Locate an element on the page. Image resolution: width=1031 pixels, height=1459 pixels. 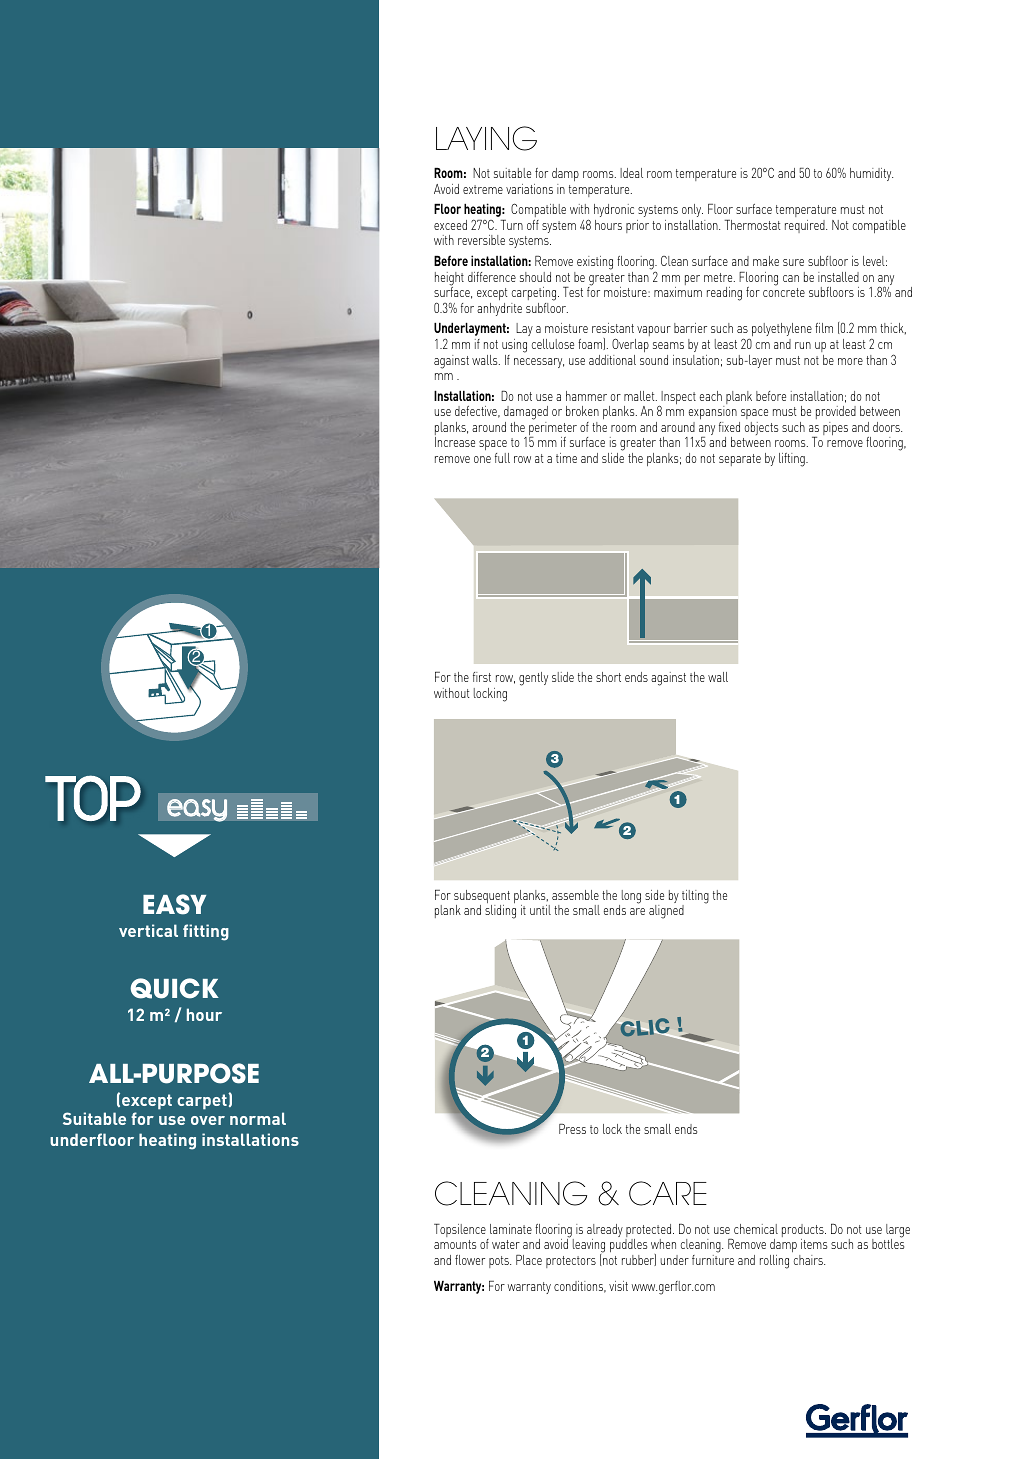
exceed is located at coordinates (450, 225).
